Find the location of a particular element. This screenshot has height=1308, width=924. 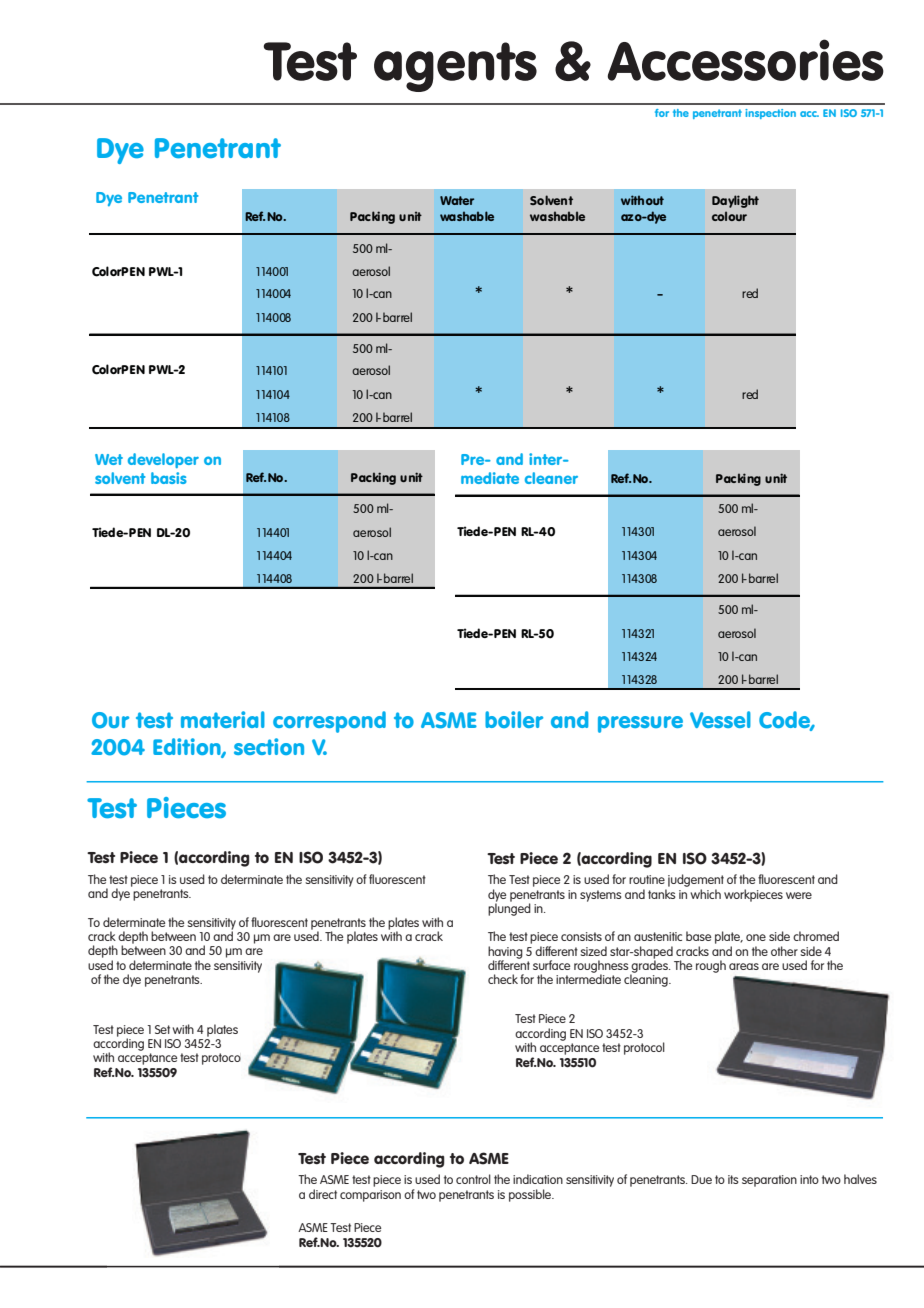

material is located at coordinates (223, 719).
